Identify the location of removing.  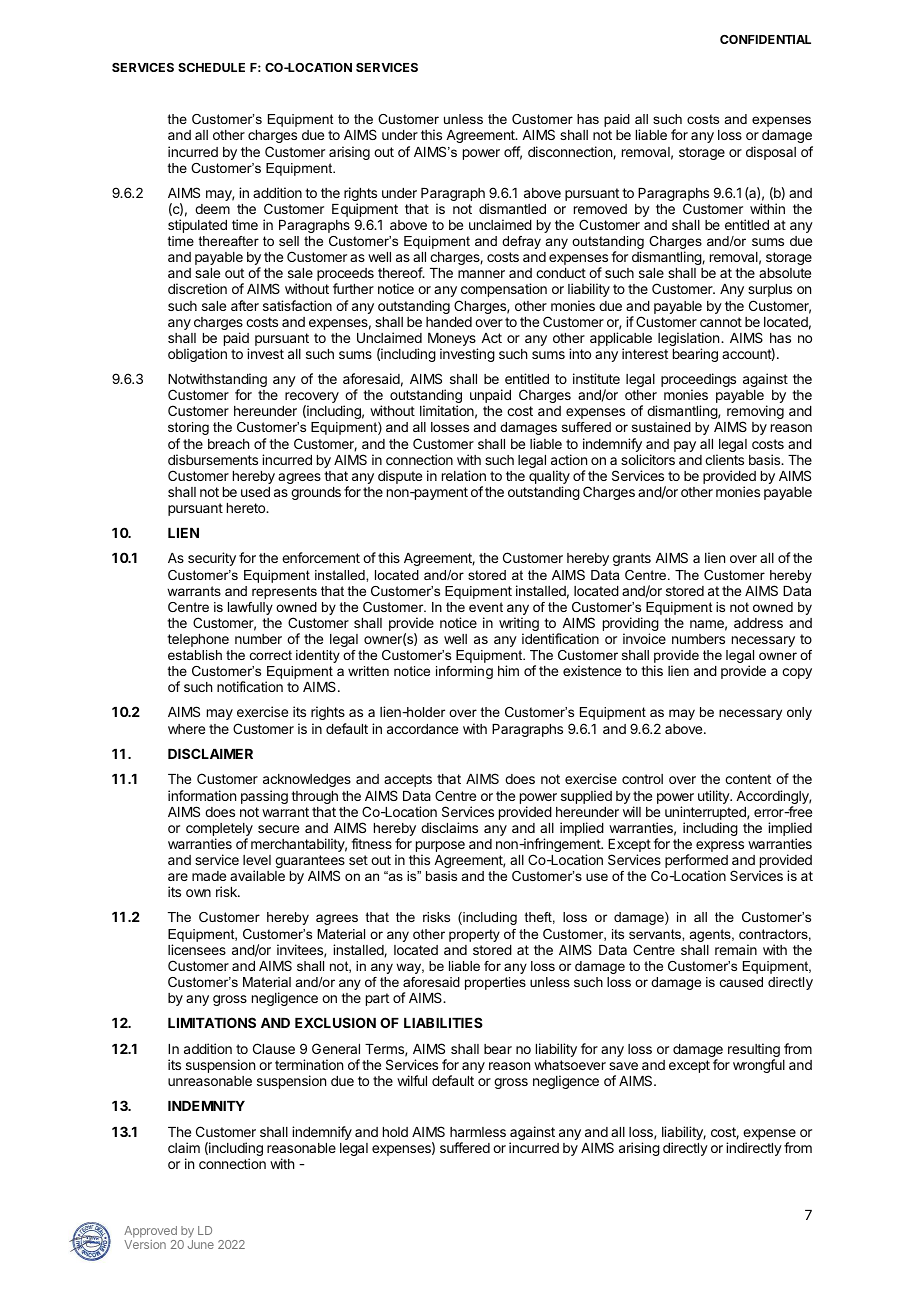
(755, 413).
